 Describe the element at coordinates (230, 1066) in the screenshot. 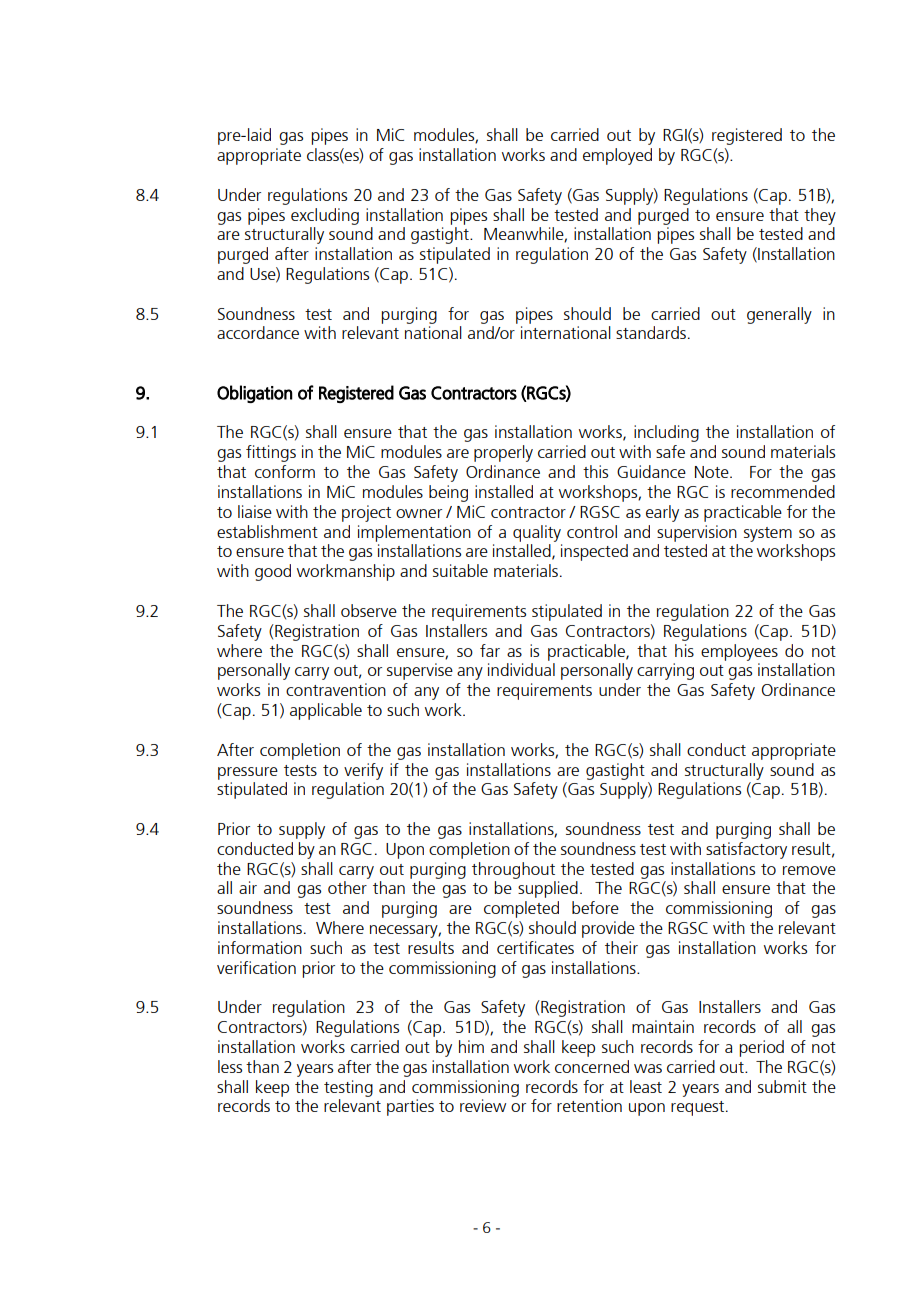

I see `less` at that location.
